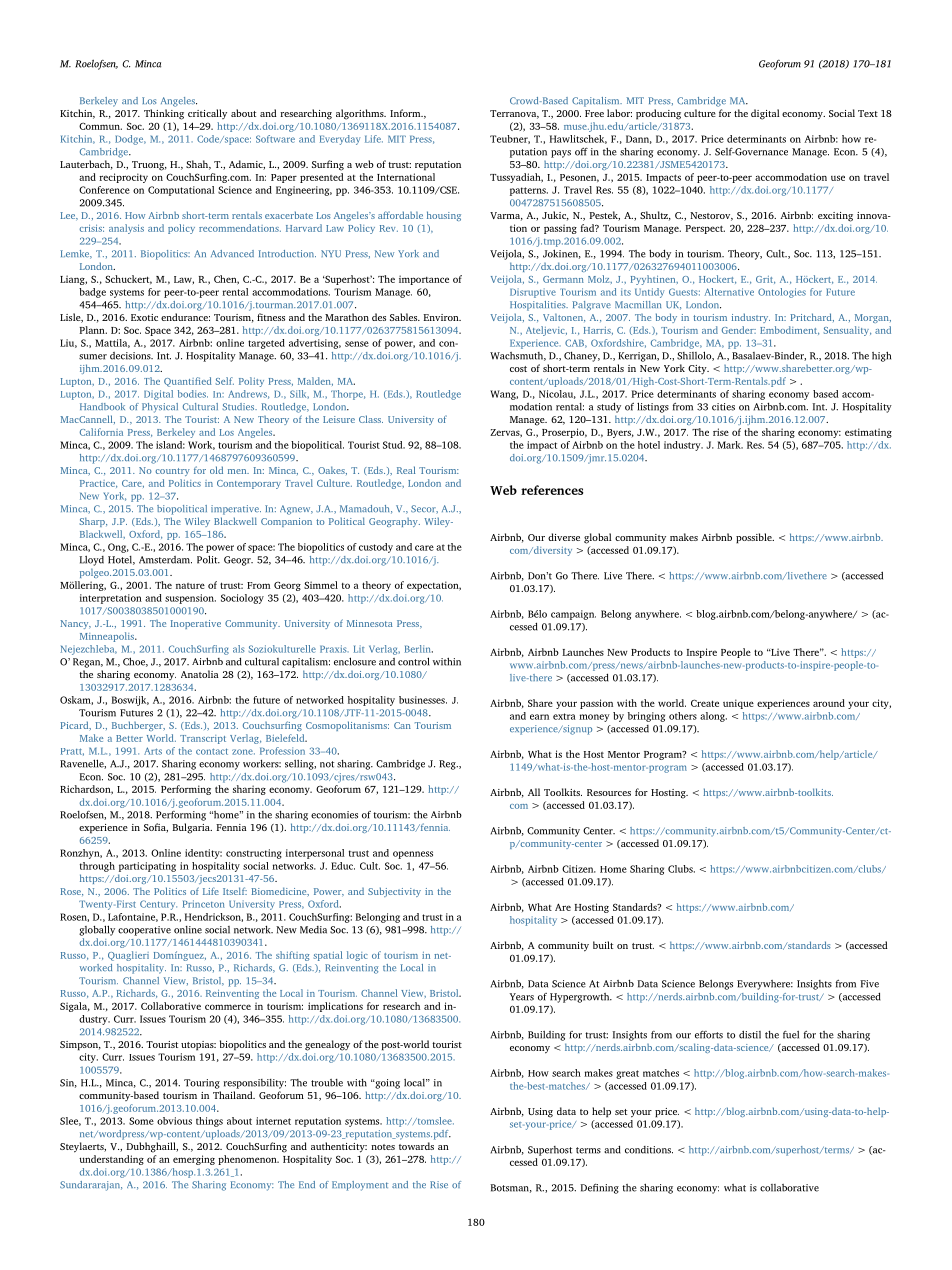 The height and width of the document is (1270, 952). What do you see at coordinates (130, 140) in the document?
I see `Dodge` at bounding box center [130, 140].
